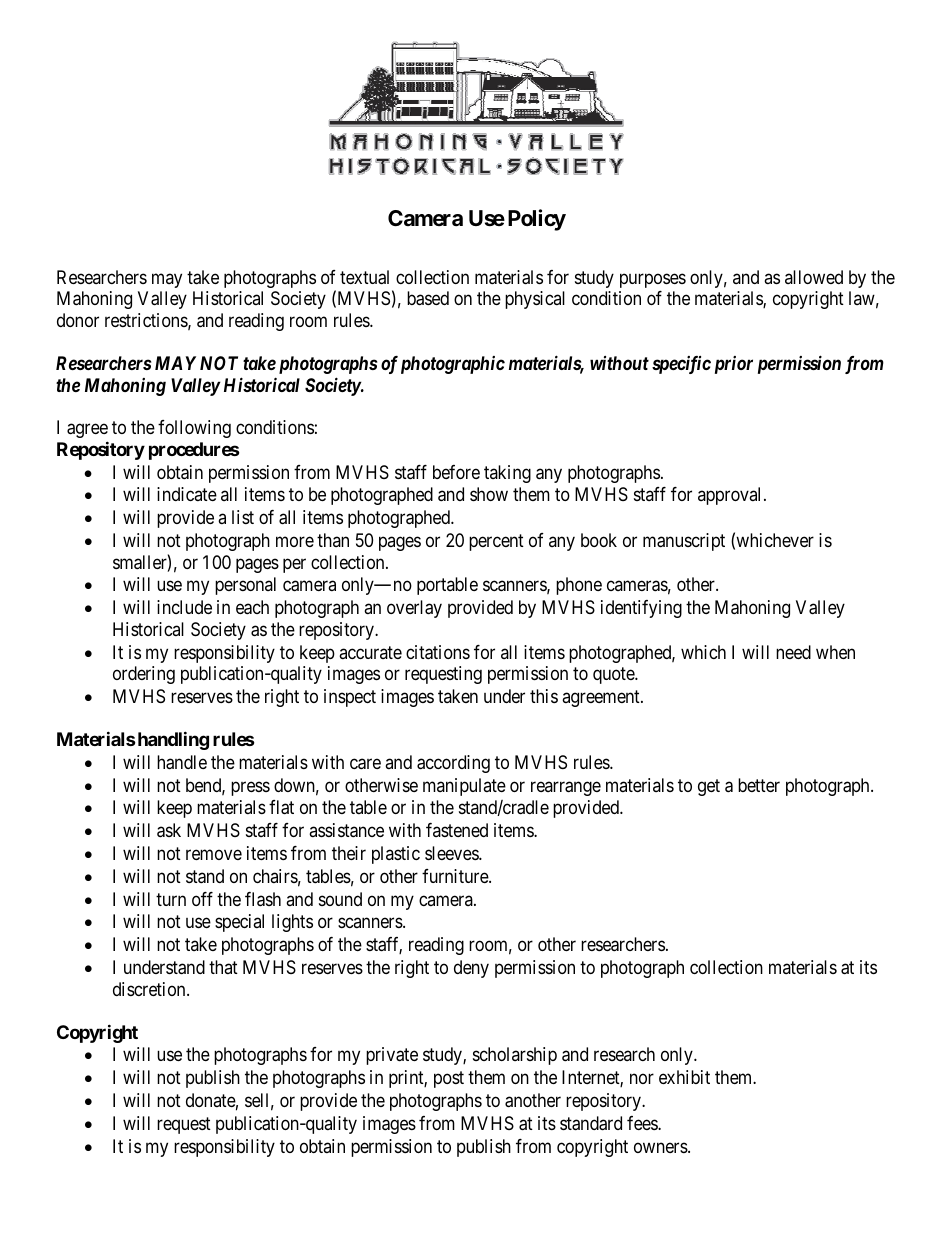 The height and width of the document is (1233, 952). Describe the element at coordinates (187, 494) in the document. I see `indicate` at that location.
